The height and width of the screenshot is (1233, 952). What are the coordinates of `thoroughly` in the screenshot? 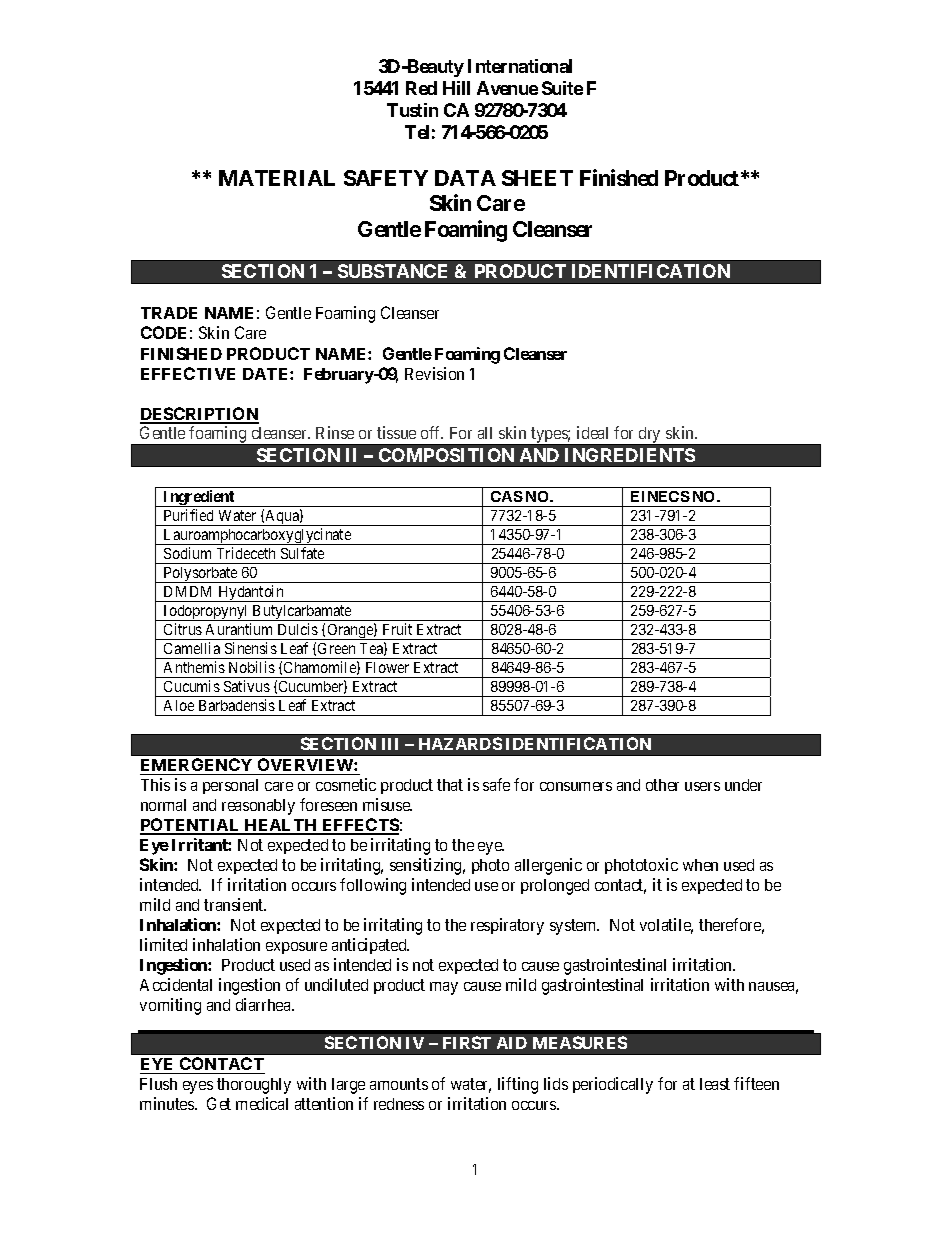 It's located at (254, 1086).
